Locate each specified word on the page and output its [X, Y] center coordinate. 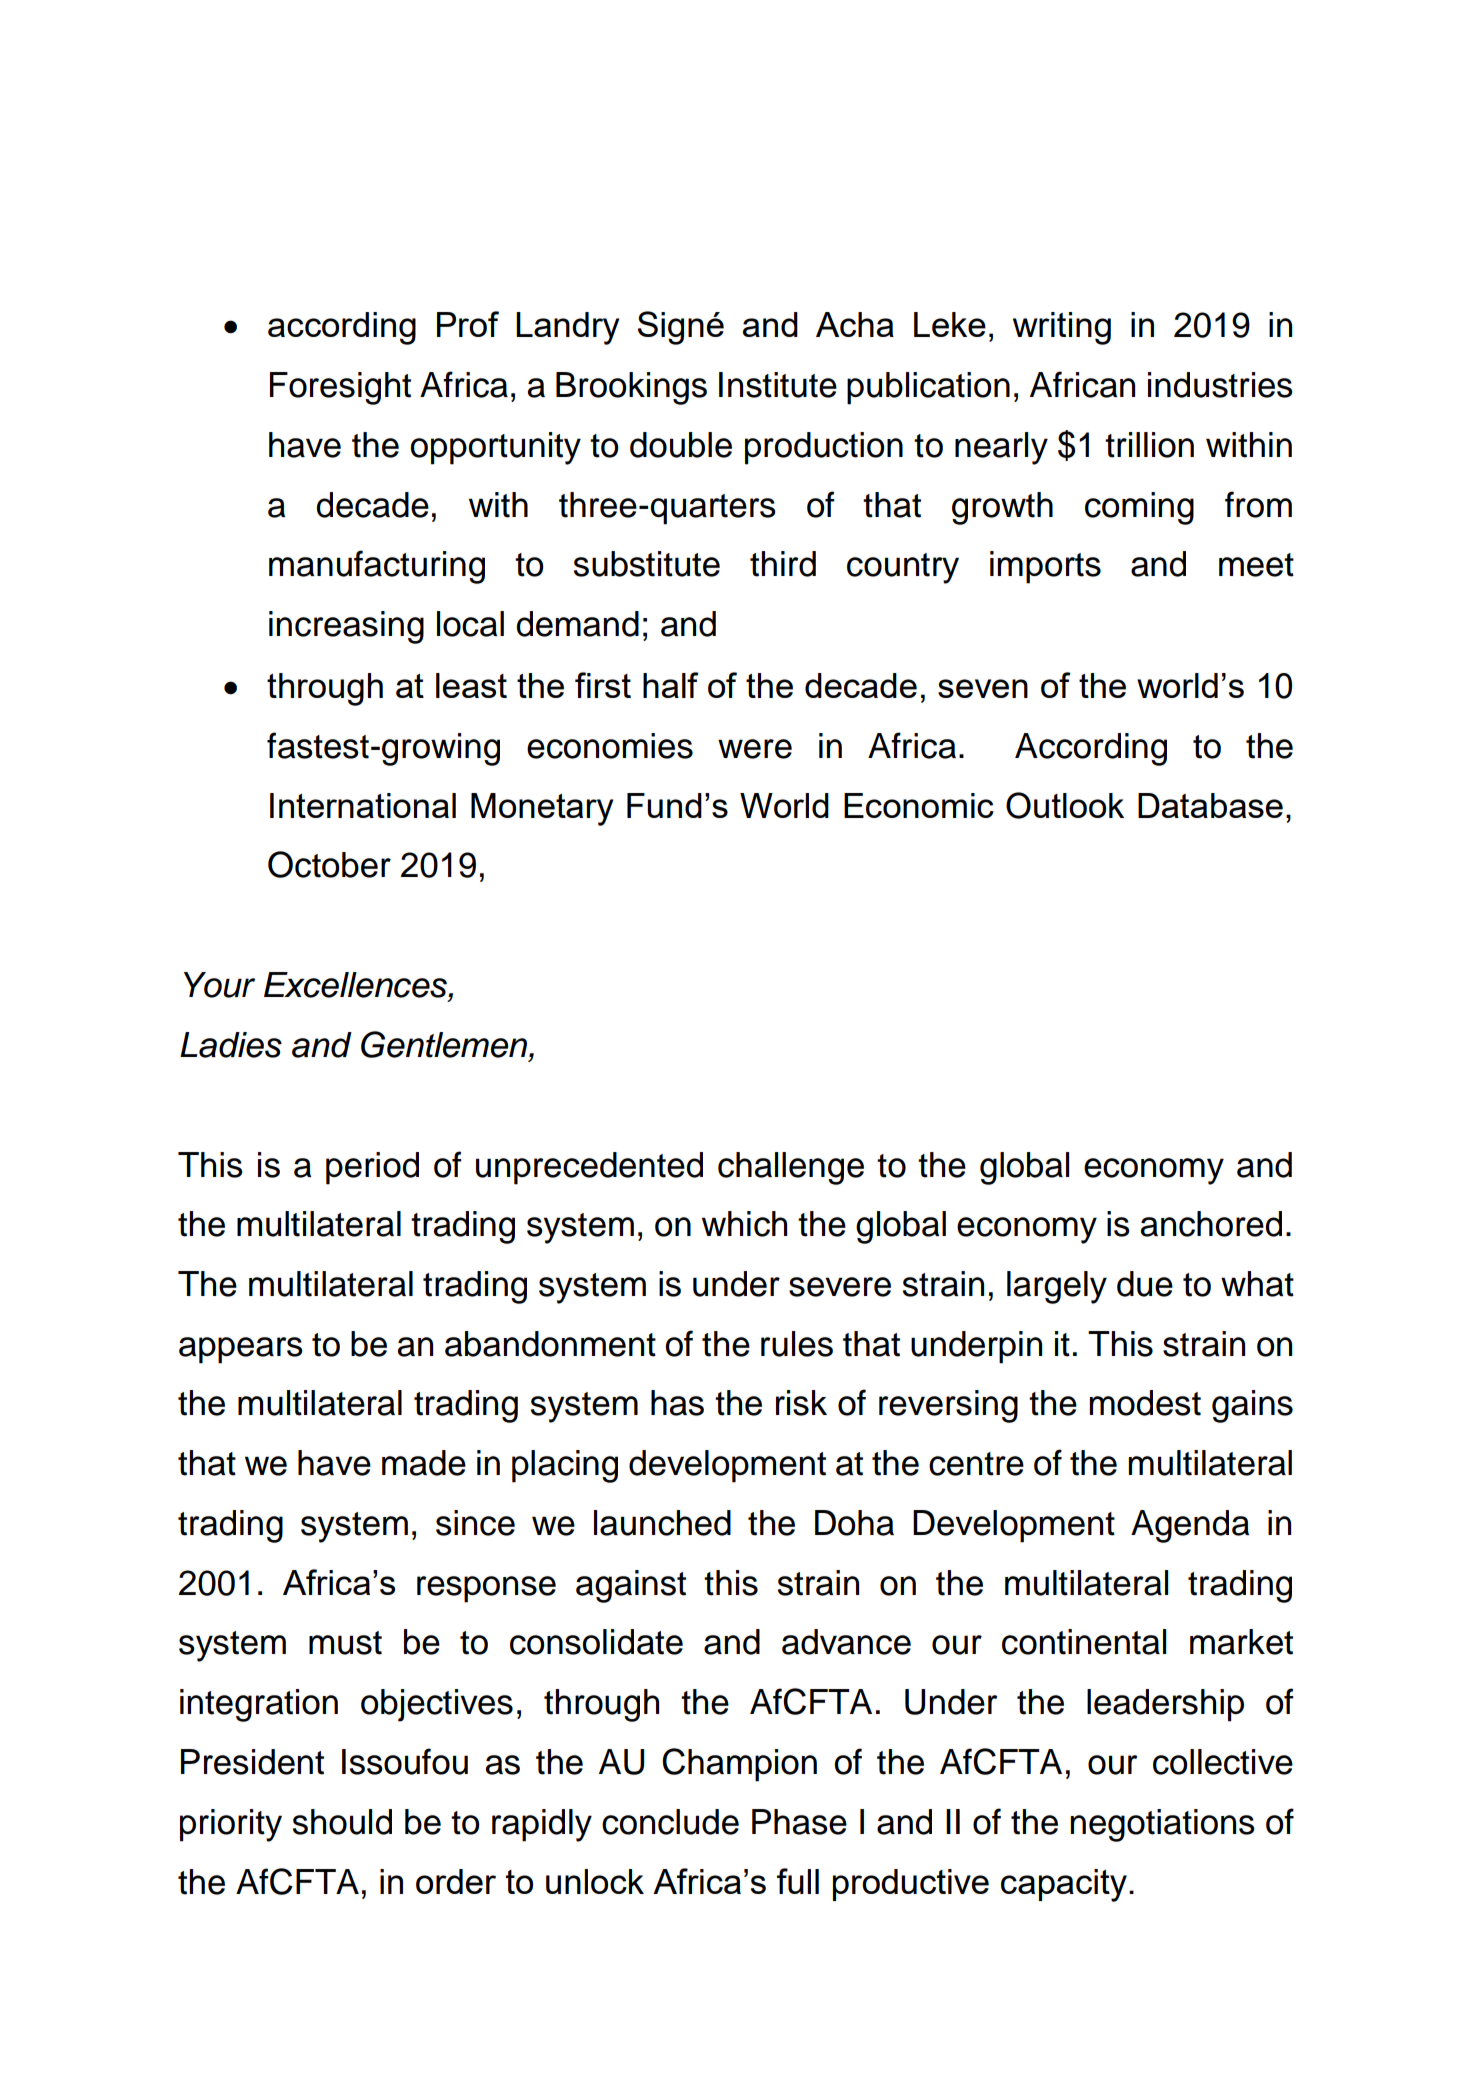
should [342, 1822]
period [372, 1168]
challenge [791, 1168]
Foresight [340, 388]
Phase [799, 1822]
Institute [778, 385]
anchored [1211, 1224]
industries [1220, 385]
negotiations [1162, 1825]
